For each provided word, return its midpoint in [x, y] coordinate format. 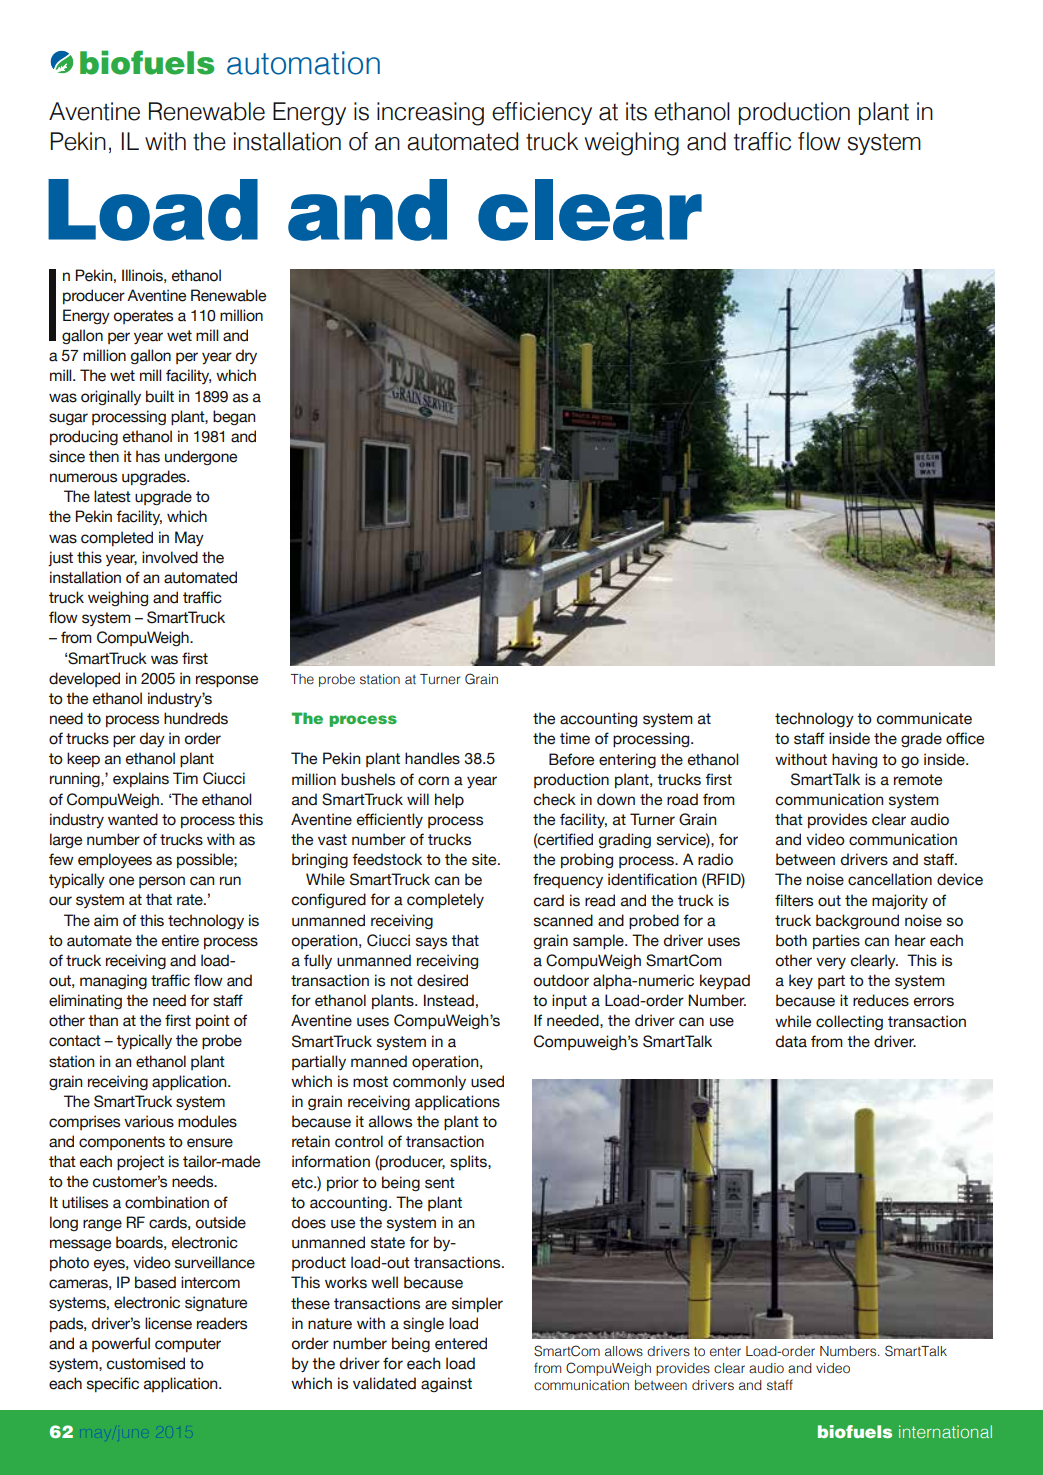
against [446, 1384]
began [234, 418]
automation [303, 63]
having [854, 761]
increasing [430, 114]
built [160, 396]
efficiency [542, 113]
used [487, 1081]
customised [146, 1363]
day [152, 739]
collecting [849, 1022]
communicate [924, 718]
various [149, 1121]
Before [571, 759]
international [945, 1431]
